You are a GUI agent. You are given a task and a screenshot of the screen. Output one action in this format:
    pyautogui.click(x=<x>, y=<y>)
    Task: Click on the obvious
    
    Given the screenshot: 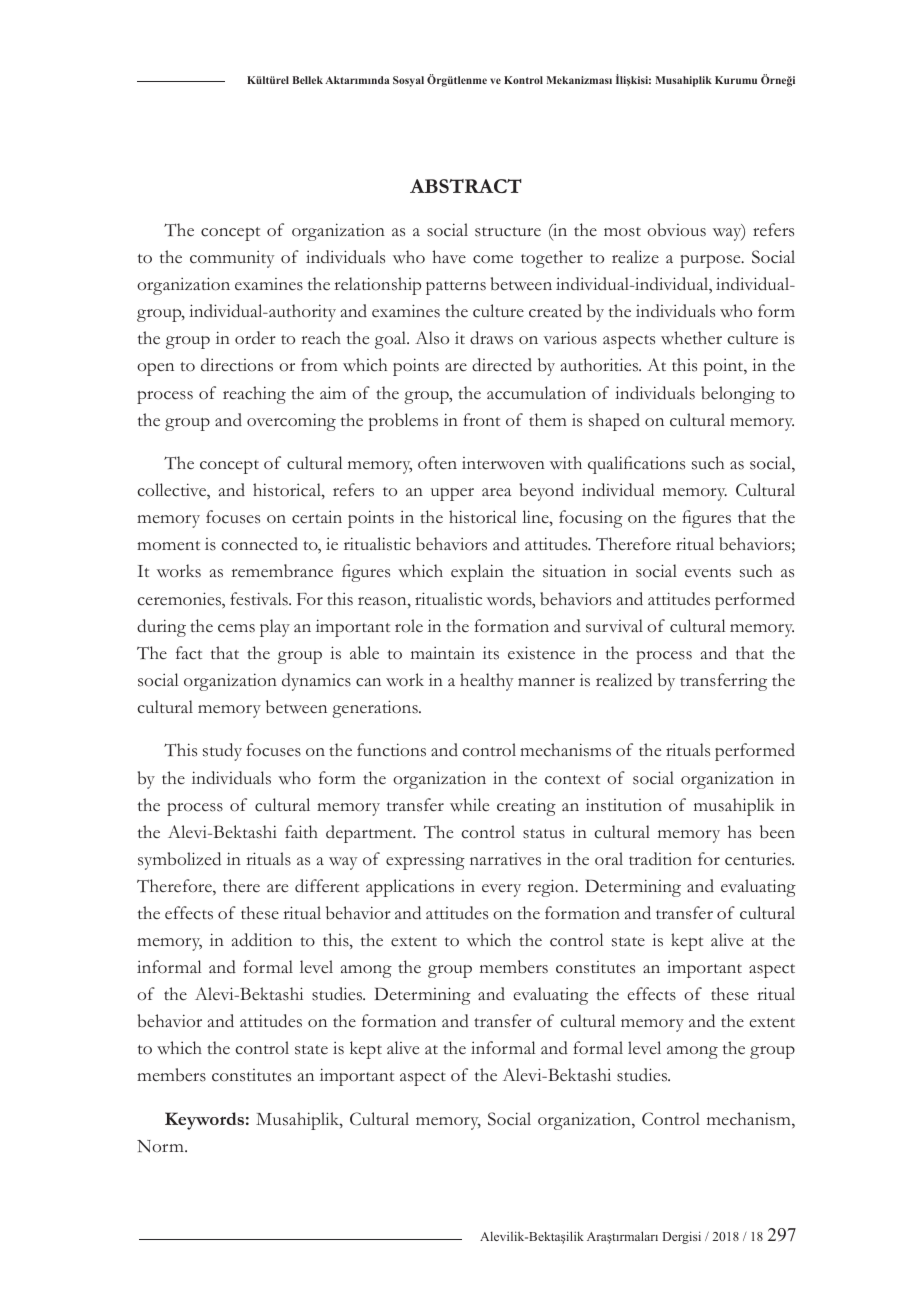 What is the action you would take?
    pyautogui.click(x=676, y=230)
